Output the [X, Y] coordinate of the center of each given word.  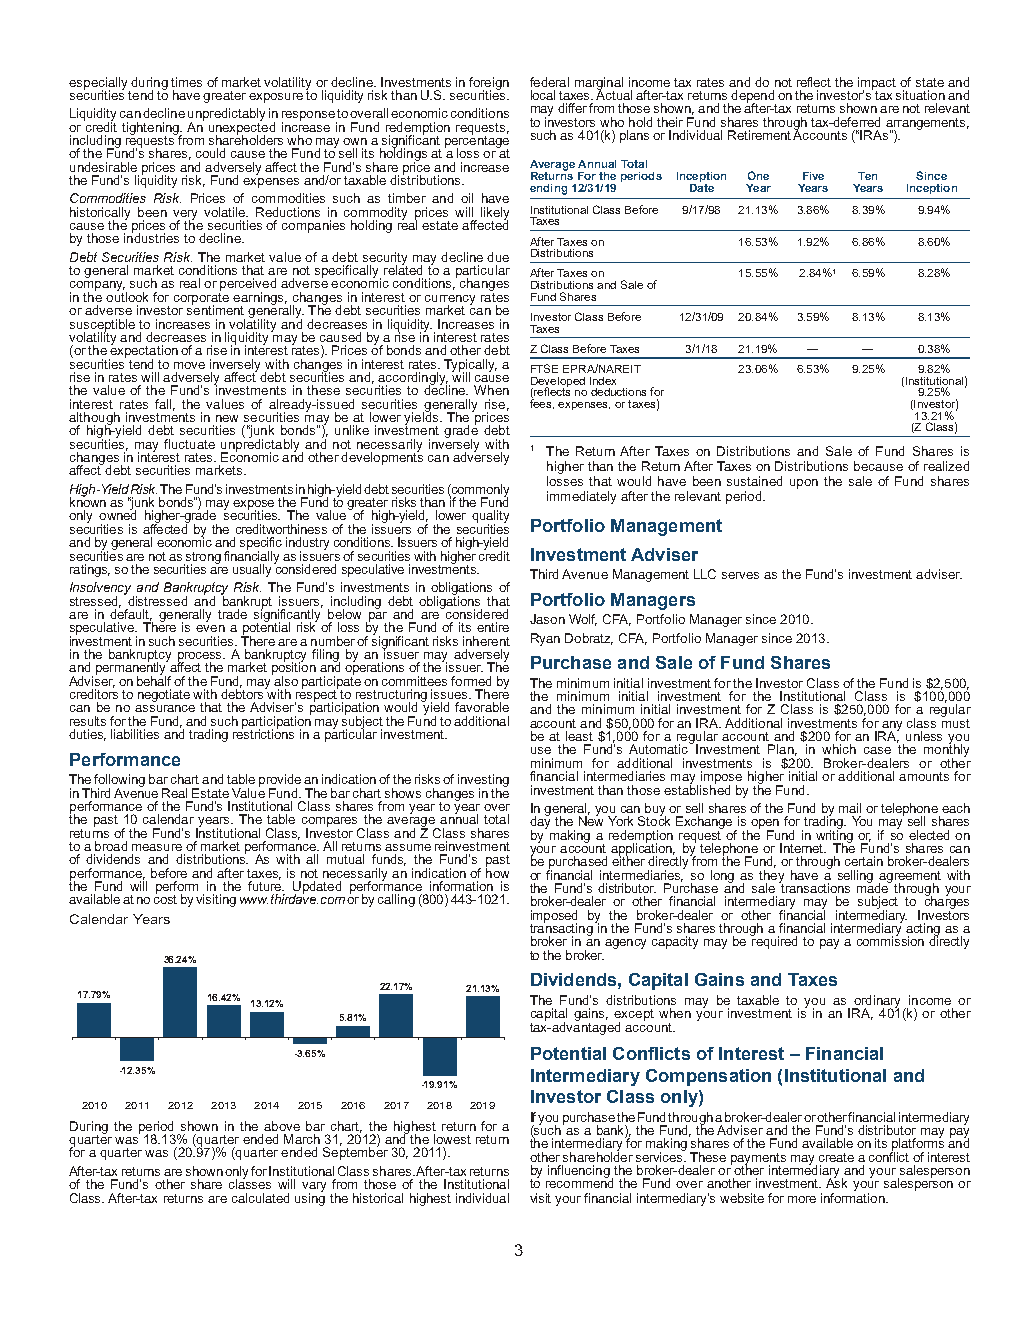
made [874, 887]
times [186, 82]
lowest [452, 1139]
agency [625, 944]
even [210, 628]
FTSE [544, 368]
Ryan [545, 639]
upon [804, 484]
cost [165, 898]
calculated [260, 1198]
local [543, 95]
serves [740, 575]
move [189, 365]
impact [877, 84]
